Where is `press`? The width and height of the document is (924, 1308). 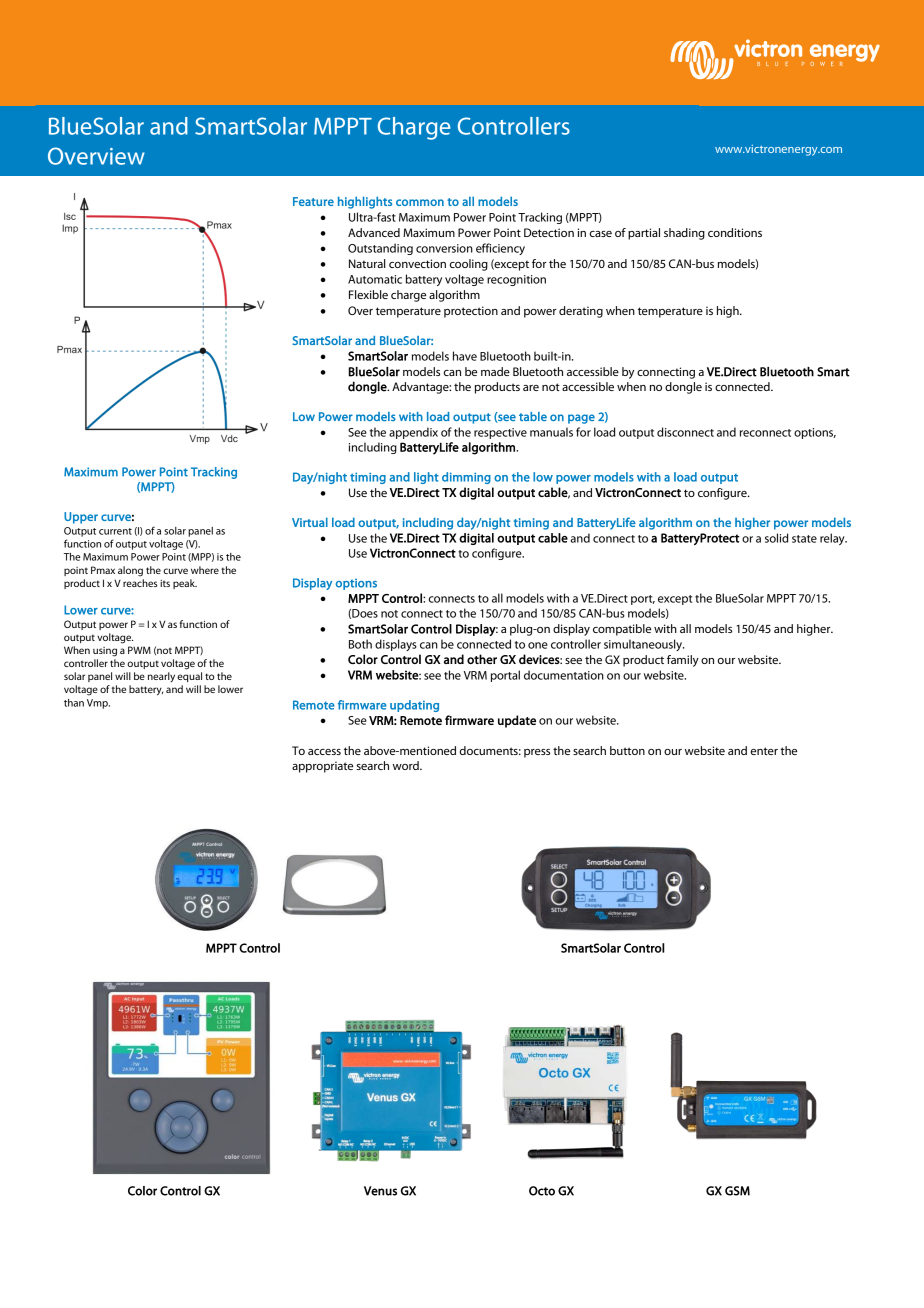
press is located at coordinates (537, 753).
